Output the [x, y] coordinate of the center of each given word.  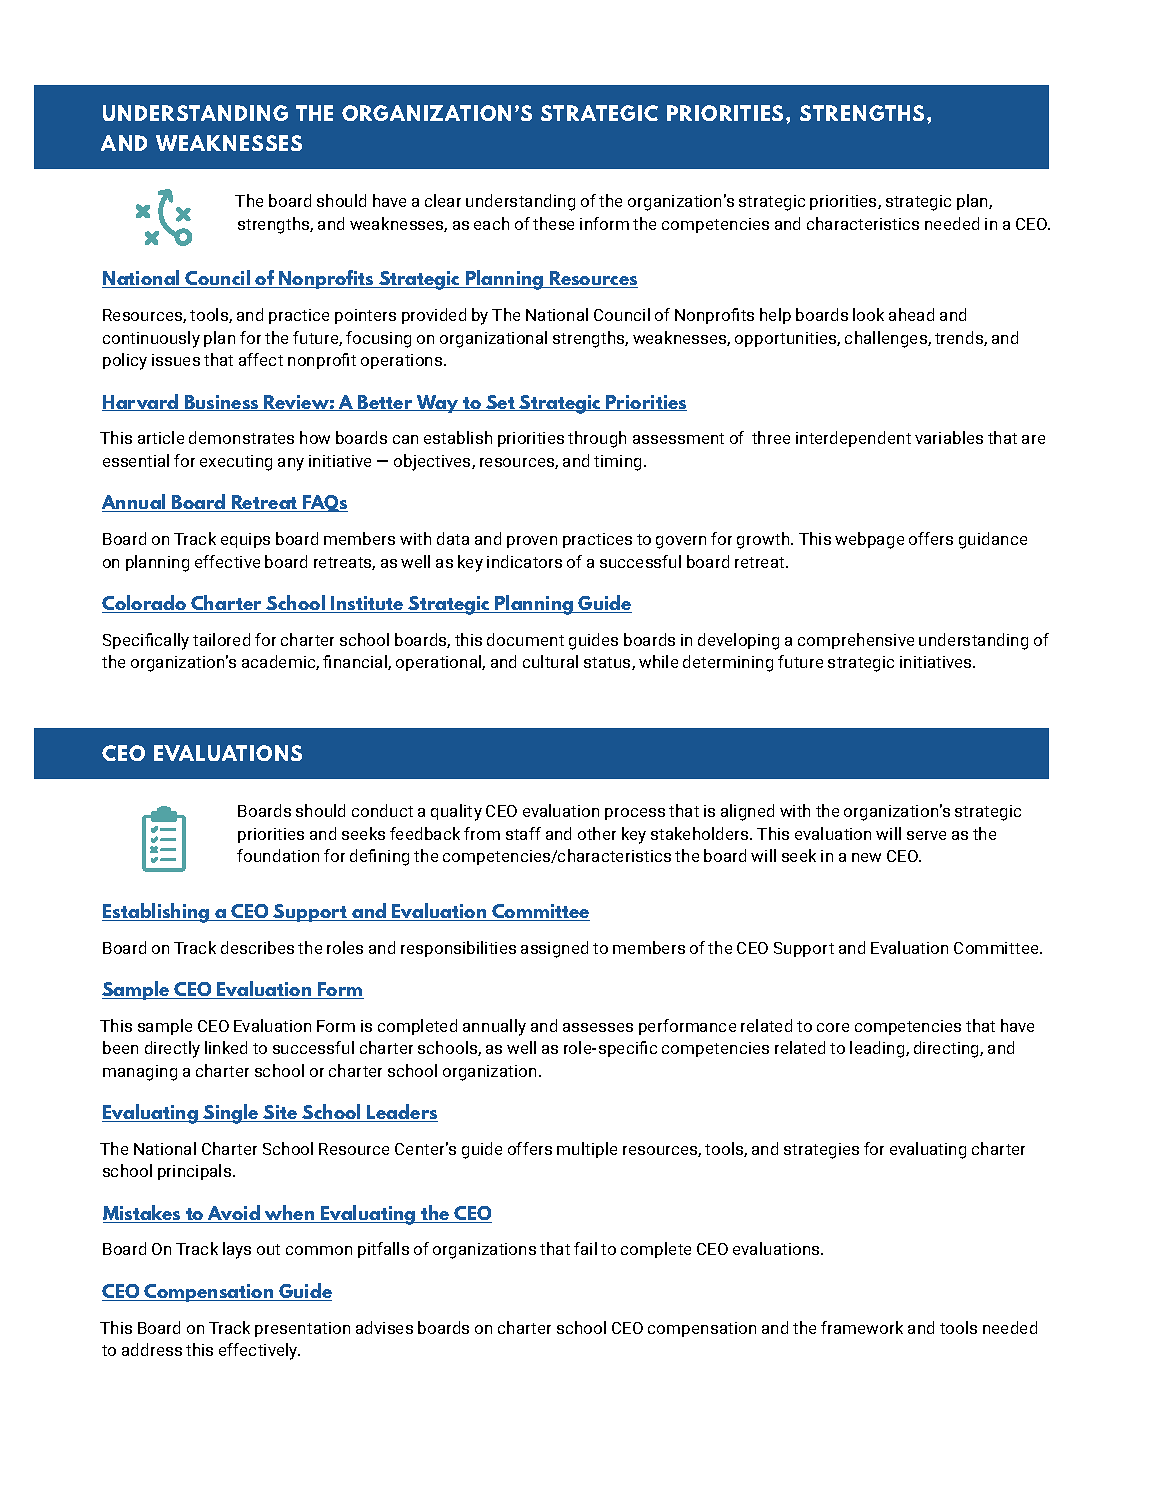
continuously [151, 339]
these [553, 223]
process [635, 814]
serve [926, 835]
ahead [911, 314]
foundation [278, 855]
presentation [302, 1329]
